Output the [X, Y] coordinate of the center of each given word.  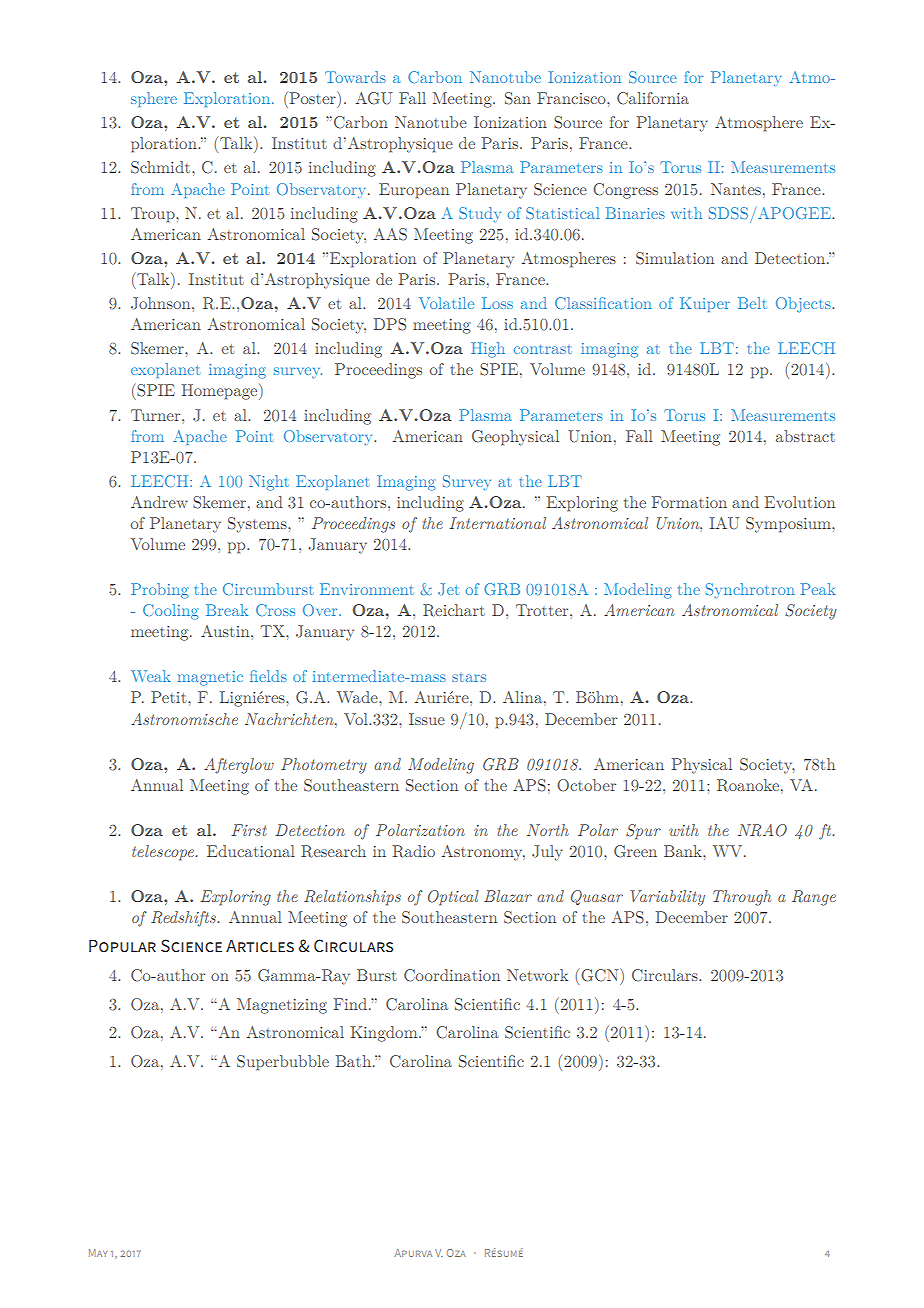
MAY [98, 1253]
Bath [355, 1061]
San [518, 98]
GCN [601, 975]
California [653, 98]
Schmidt [162, 167]
